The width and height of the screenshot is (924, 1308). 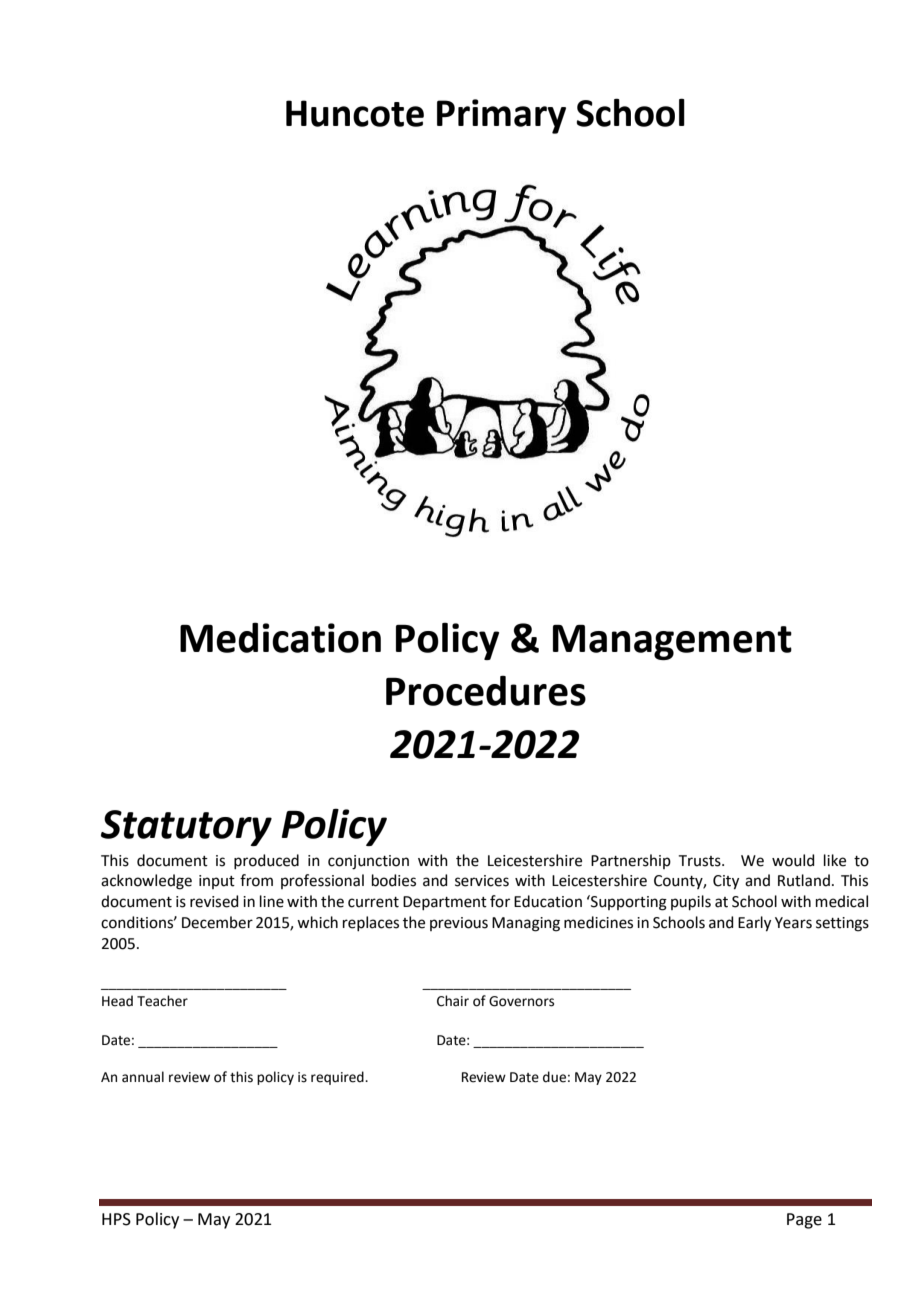 I want to click on conjunction, so click(x=368, y=862).
